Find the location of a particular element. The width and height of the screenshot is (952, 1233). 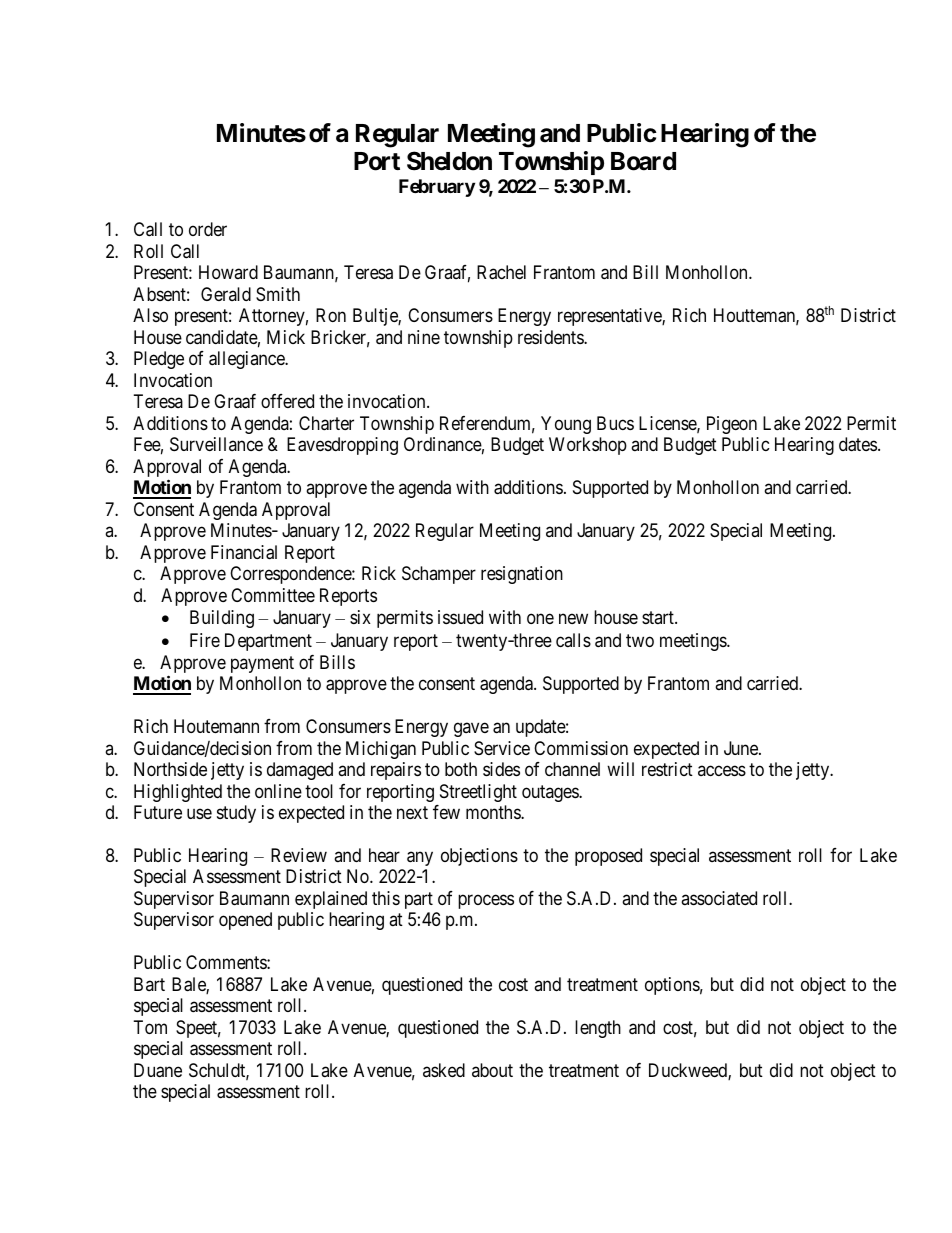

dates is located at coordinates (858, 444).
